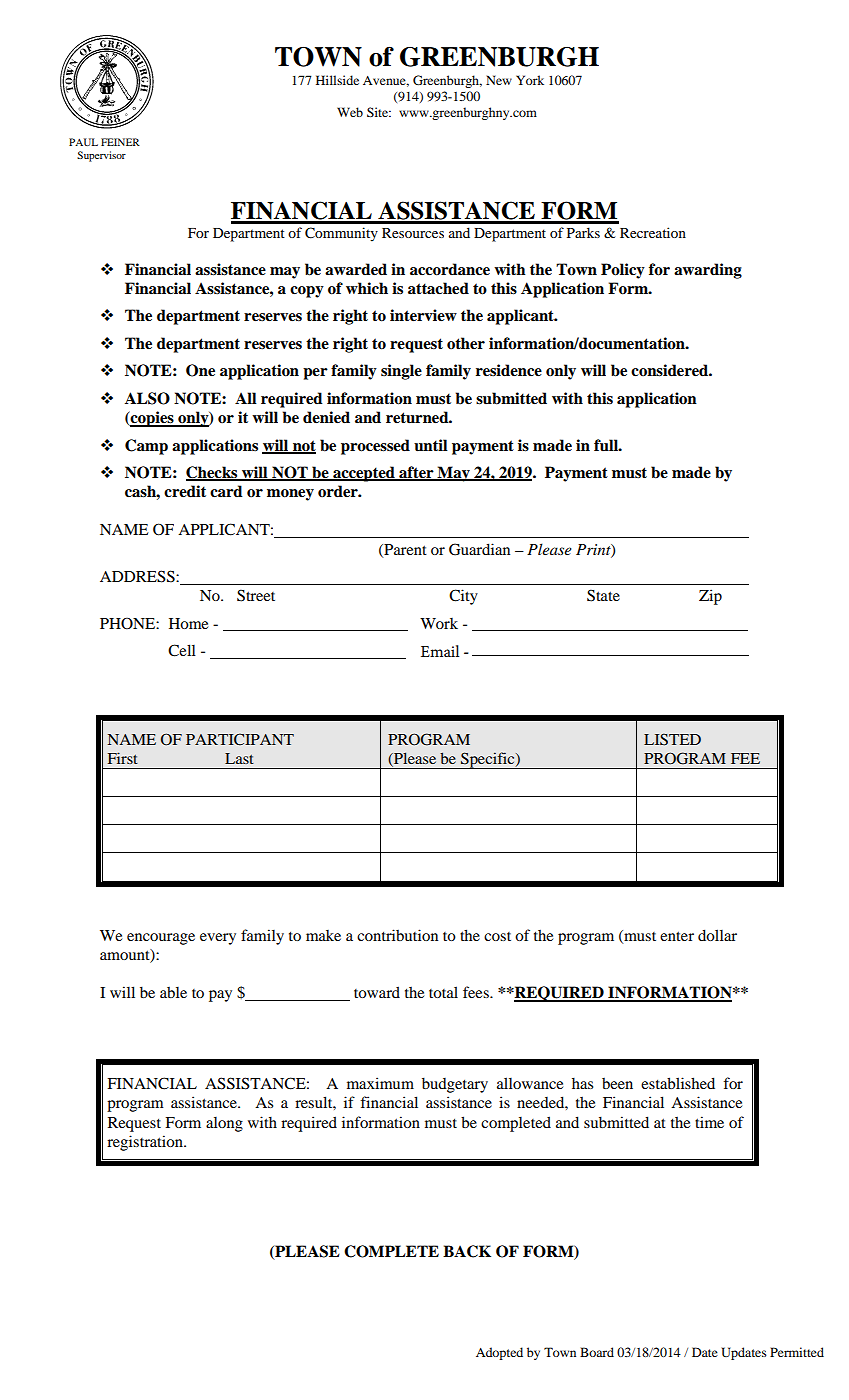 Image resolution: width=849 pixels, height=1400 pixels. What do you see at coordinates (101, 156) in the image?
I see `Supervisor` at bounding box center [101, 156].
